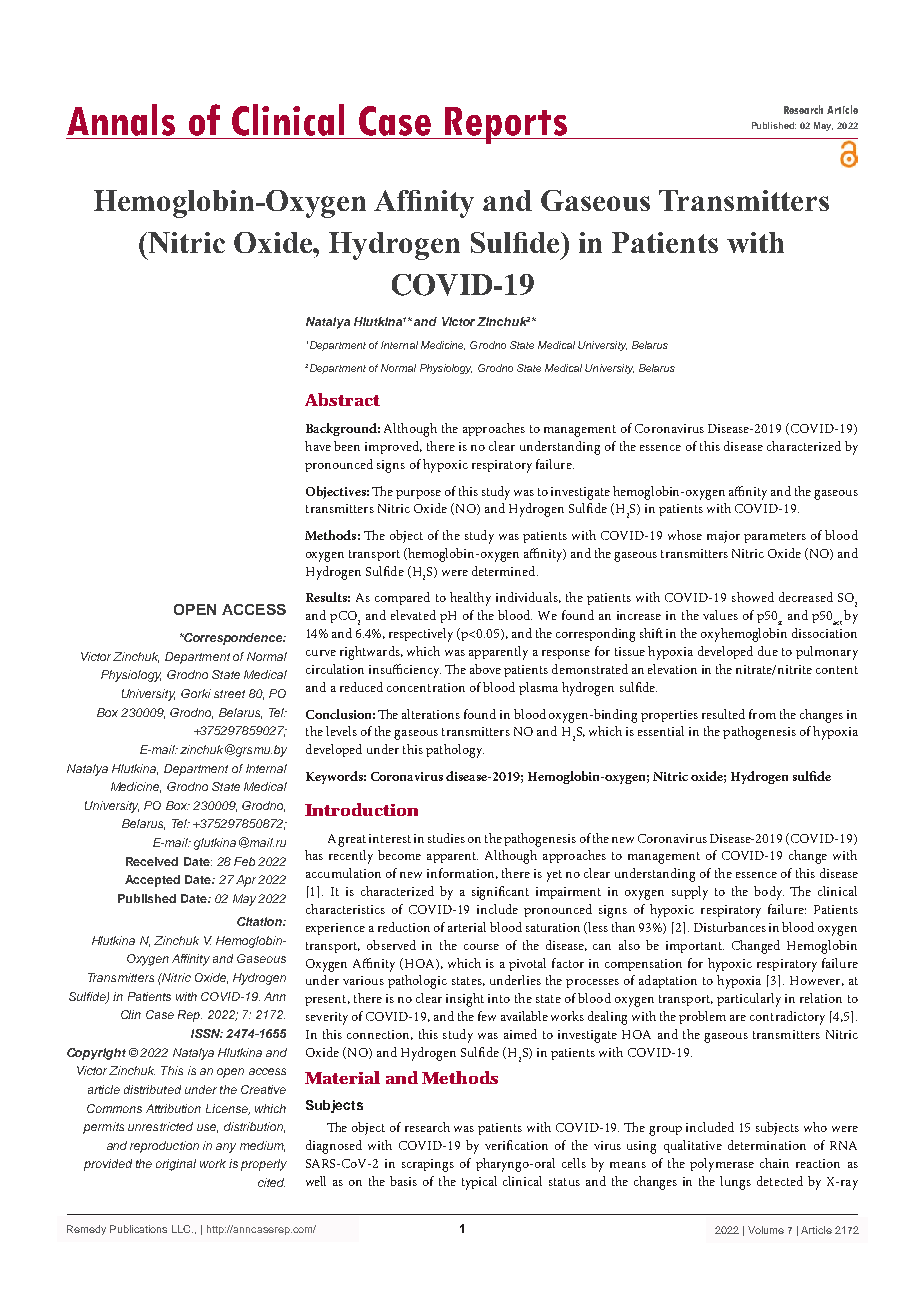 This screenshot has width=924, height=1308. What do you see at coordinates (485, 669) in the screenshot?
I see `above` at bounding box center [485, 669].
